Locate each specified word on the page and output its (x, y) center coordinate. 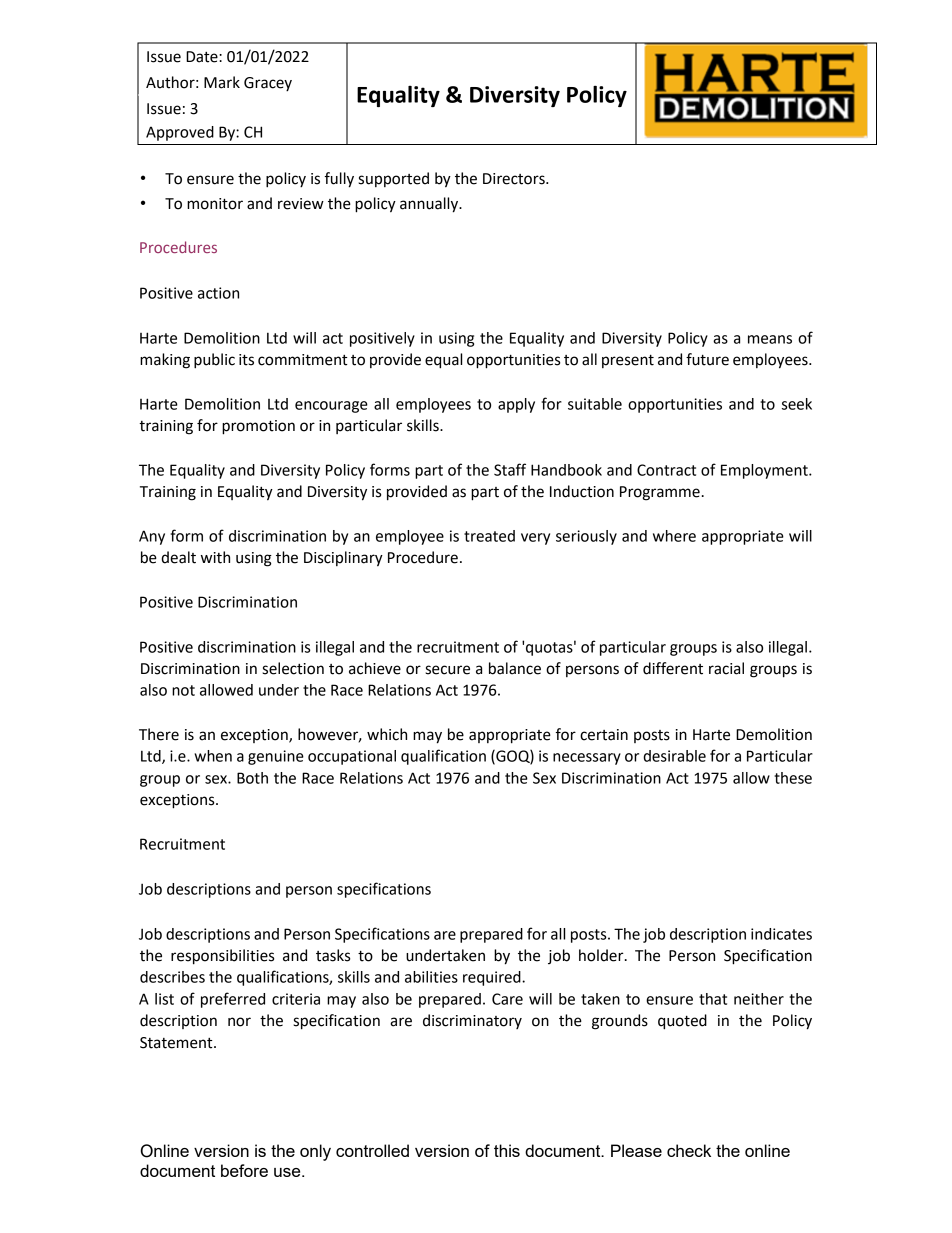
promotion (258, 427)
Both (252, 778)
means (770, 339)
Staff (510, 469)
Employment (765, 471)
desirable (674, 756)
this (507, 1150)
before (244, 1170)
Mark (222, 82)
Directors (515, 179)
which (387, 734)
